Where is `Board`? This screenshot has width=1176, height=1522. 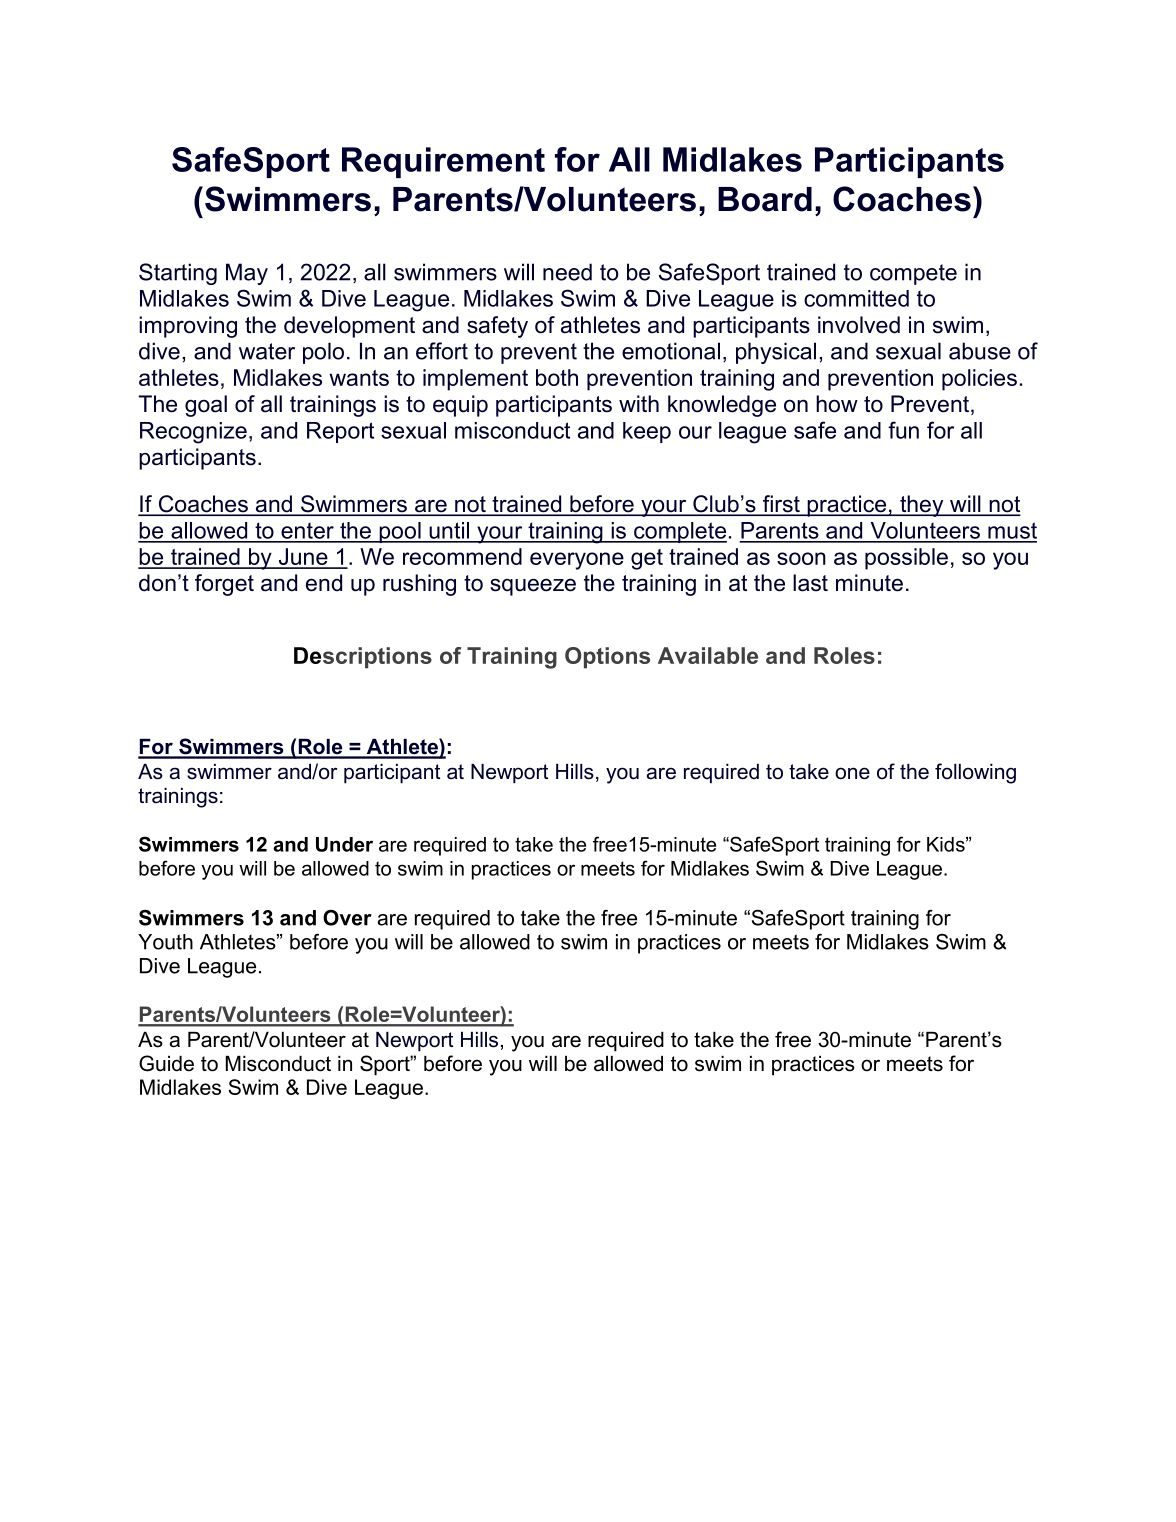
Board is located at coordinates (765, 199).
